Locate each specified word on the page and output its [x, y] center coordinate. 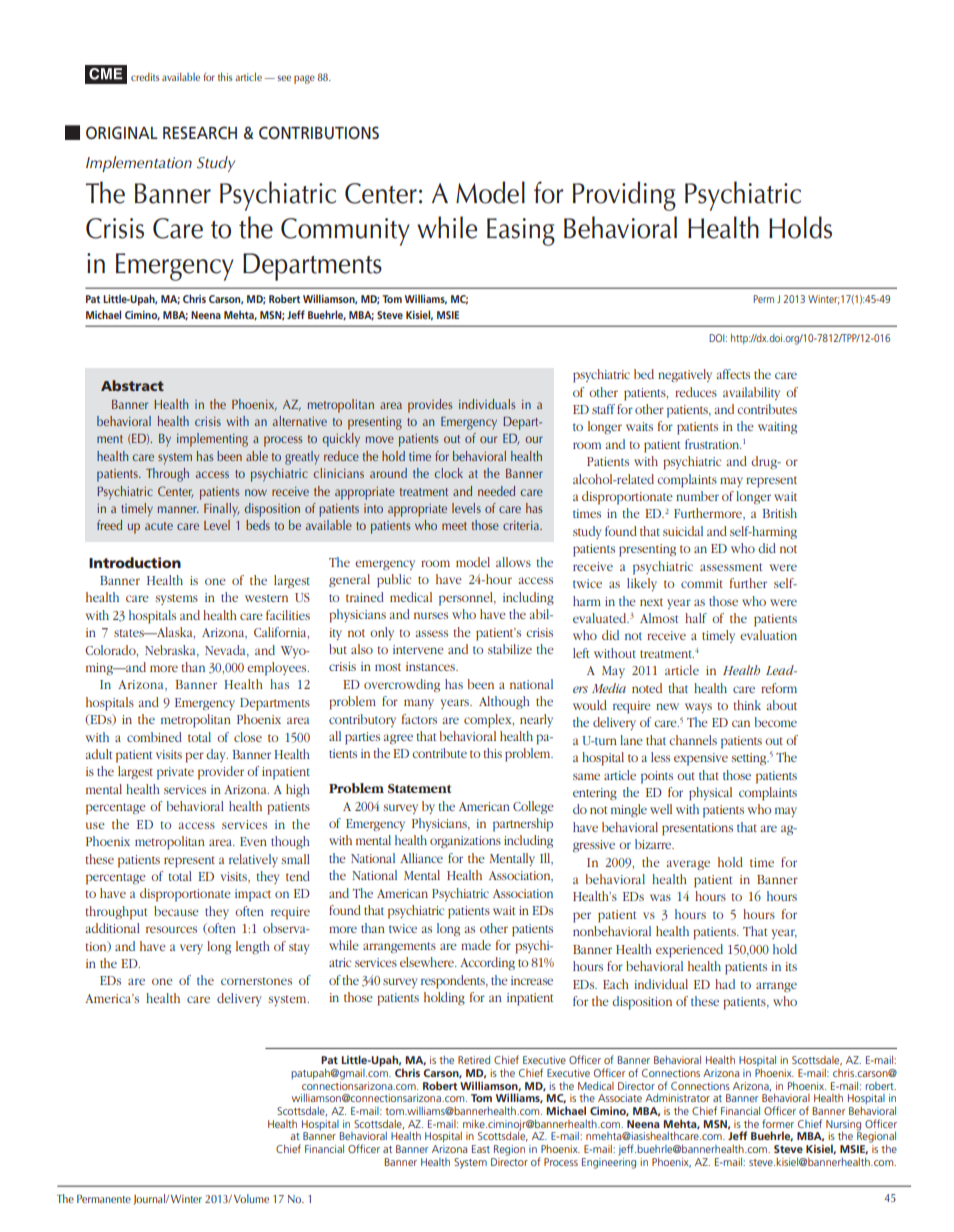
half [696, 618]
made [476, 945]
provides [430, 406]
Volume [251, 1198]
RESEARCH [200, 133]
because [176, 911]
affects [733, 374]
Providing [624, 196]
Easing [521, 232]
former [778, 1123]
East [481, 1149]
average [688, 865]
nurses [431, 615]
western [266, 598]
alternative [300, 421]
